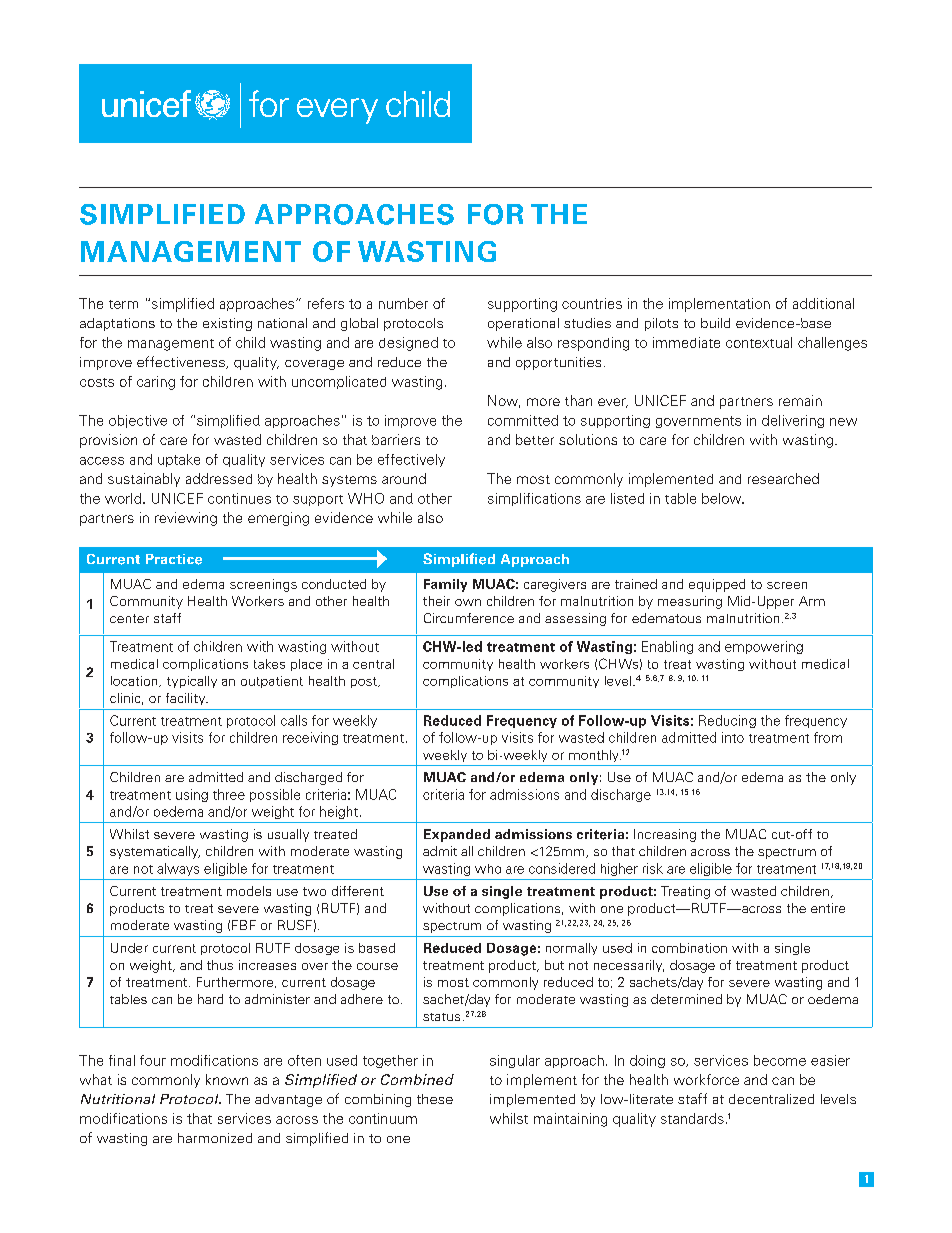 The height and width of the screenshot is (1233, 952). Describe the element at coordinates (727, 721) in the screenshot. I see `Reducing` at that location.
